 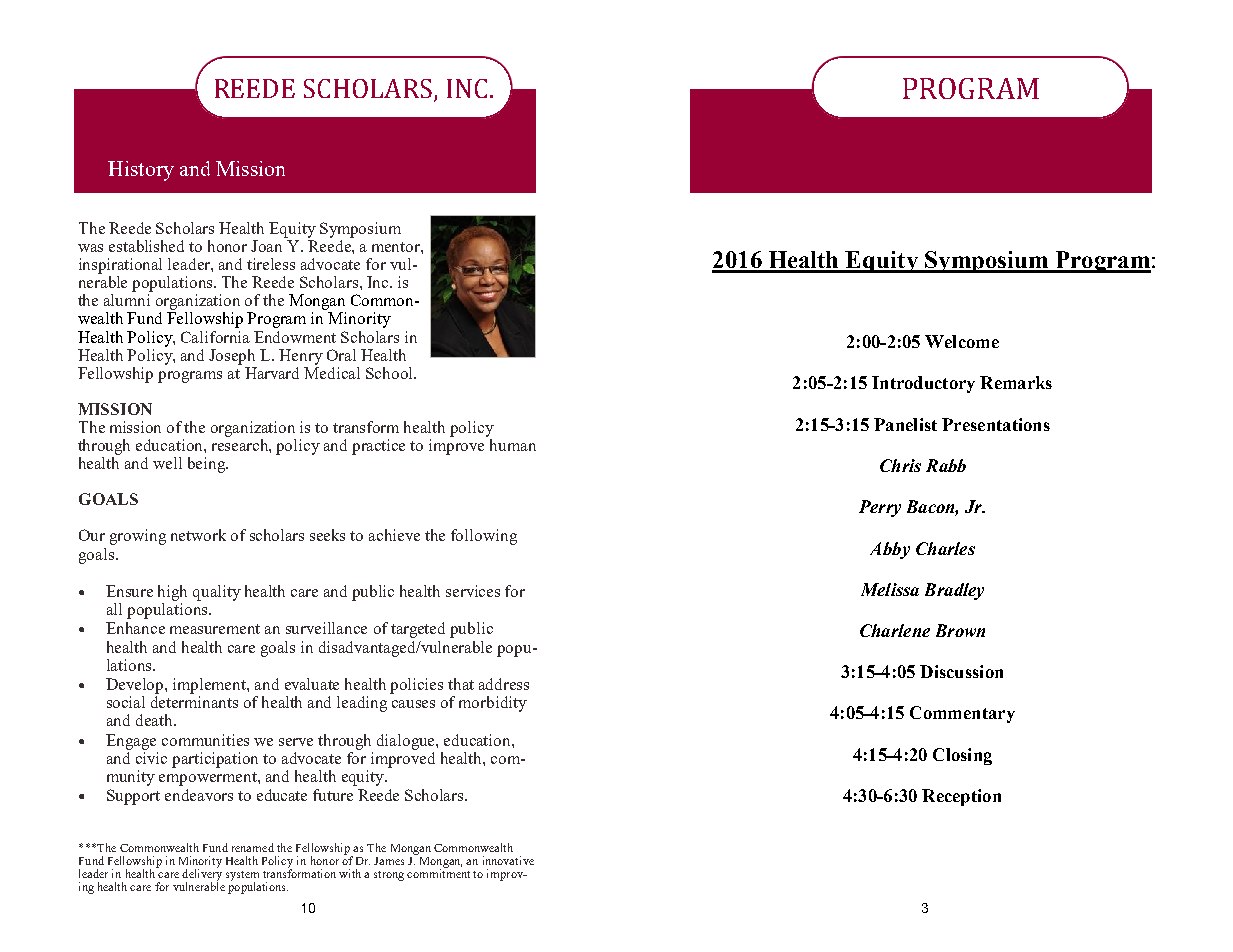 What do you see at coordinates (905, 424) in the screenshot?
I see `Panelist` at bounding box center [905, 424].
